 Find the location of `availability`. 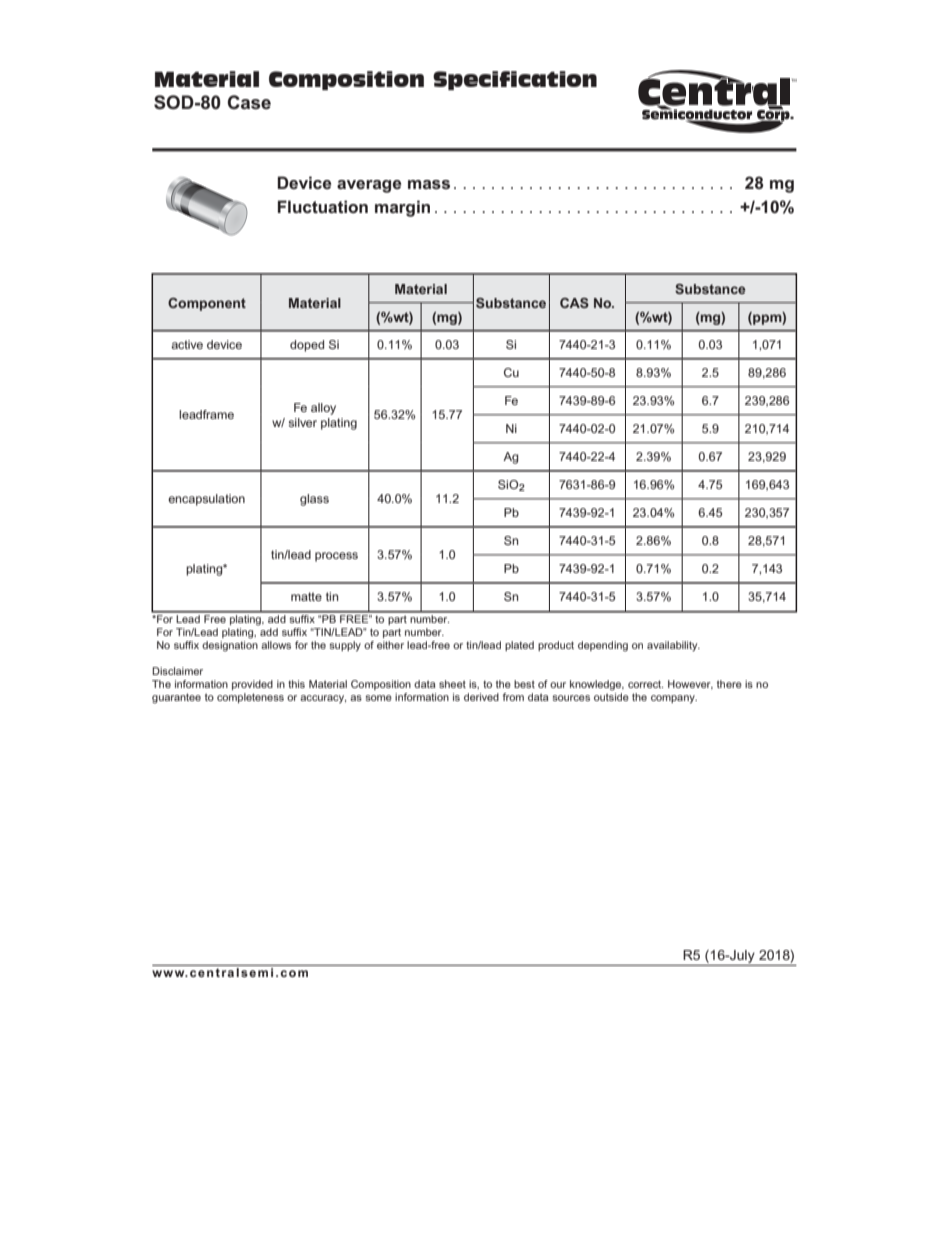

availability is located at coordinates (673, 646).
